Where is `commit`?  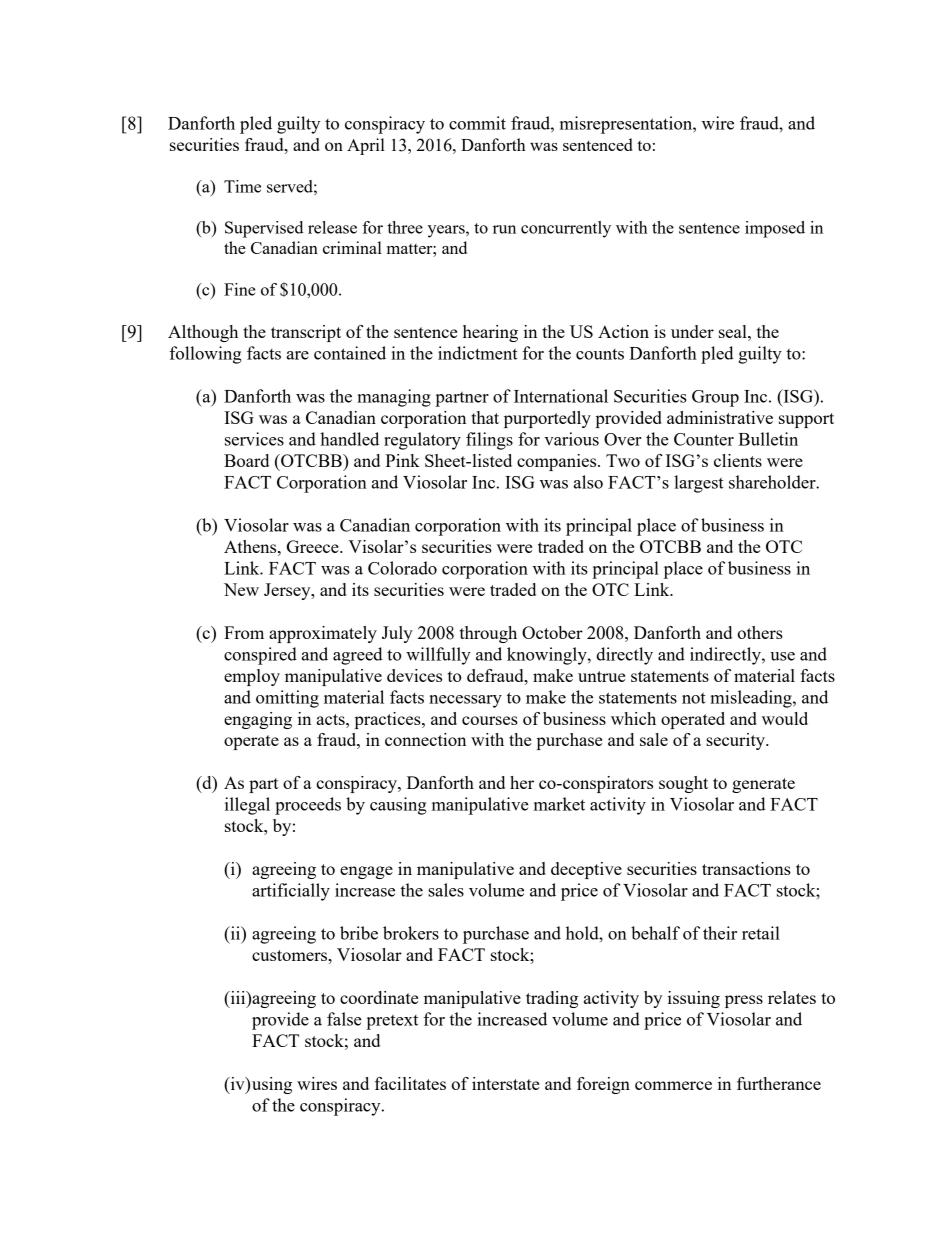 commit is located at coordinates (477, 123).
